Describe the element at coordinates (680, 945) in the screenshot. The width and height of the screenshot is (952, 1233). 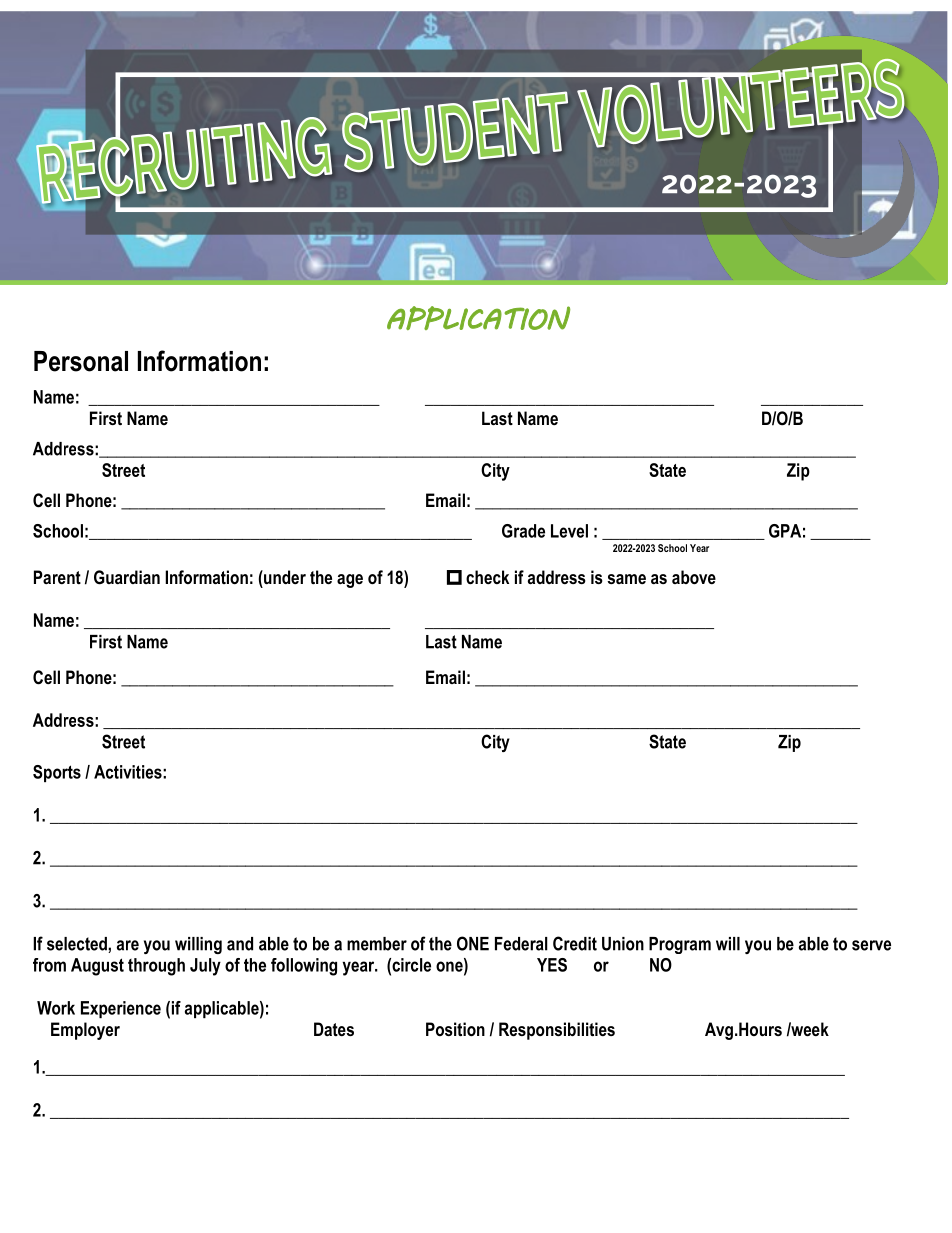
I see `Program` at that location.
